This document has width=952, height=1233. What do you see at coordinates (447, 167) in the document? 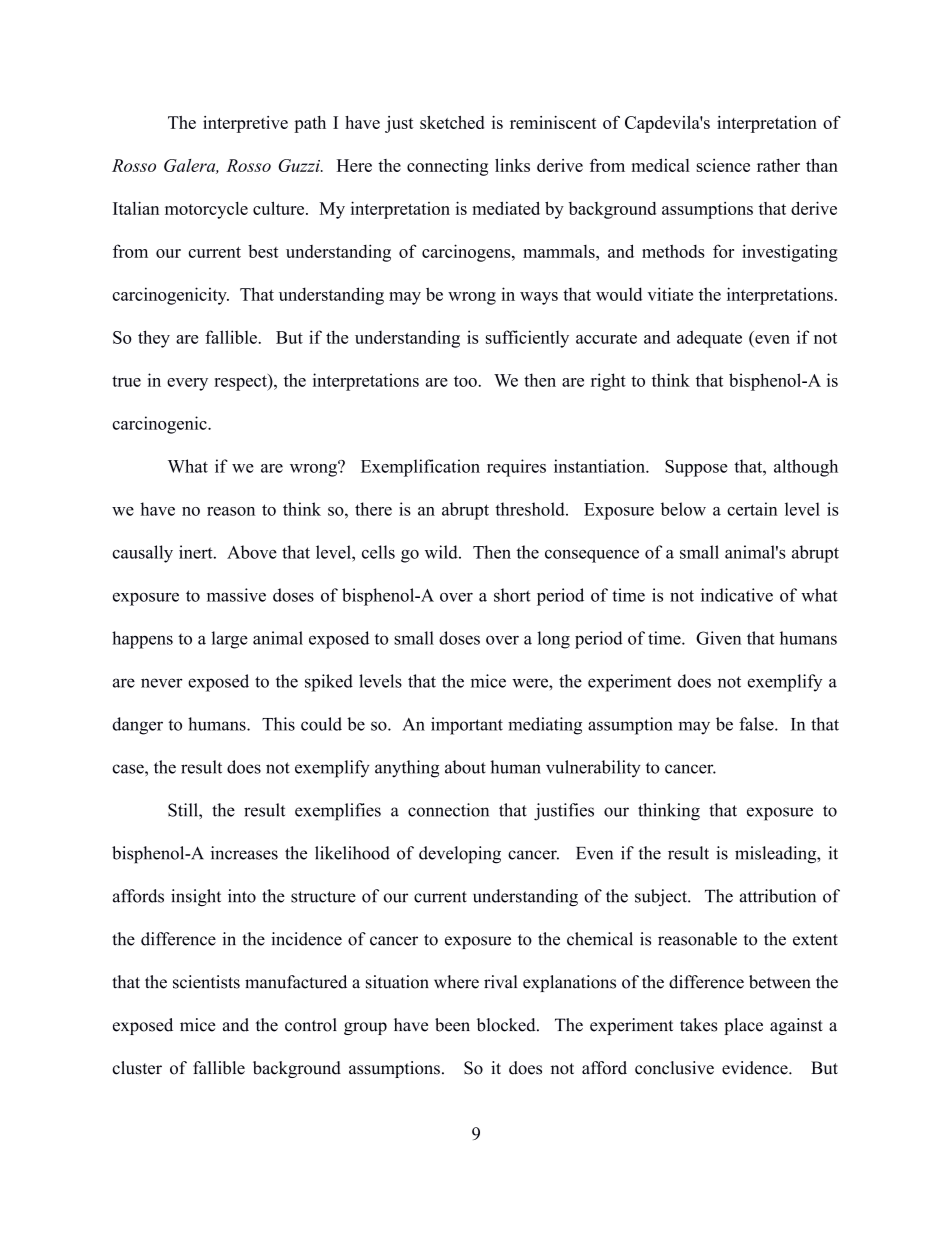
I see `connecting` at bounding box center [447, 167].
